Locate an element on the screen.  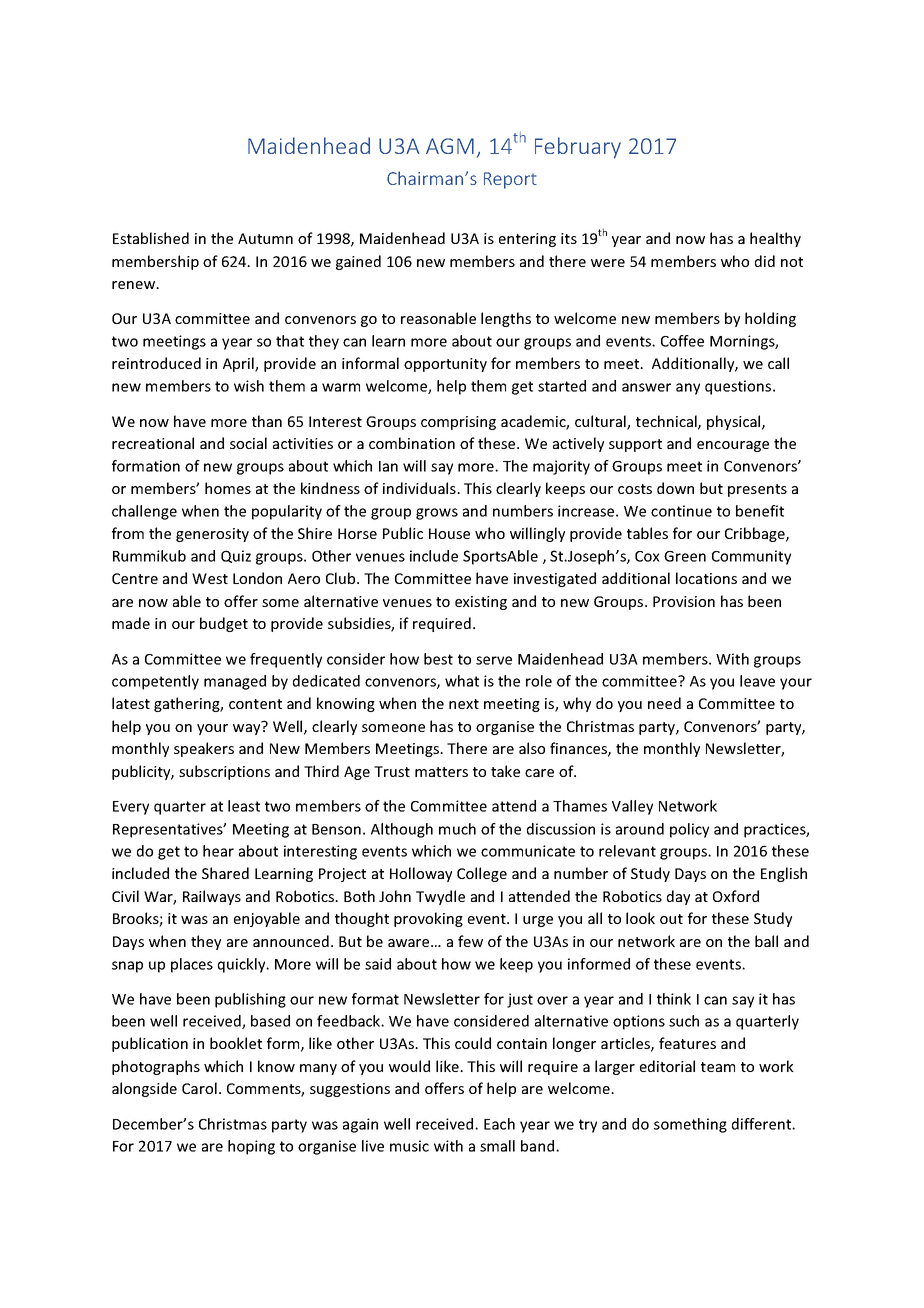
homes is located at coordinates (228, 488).
